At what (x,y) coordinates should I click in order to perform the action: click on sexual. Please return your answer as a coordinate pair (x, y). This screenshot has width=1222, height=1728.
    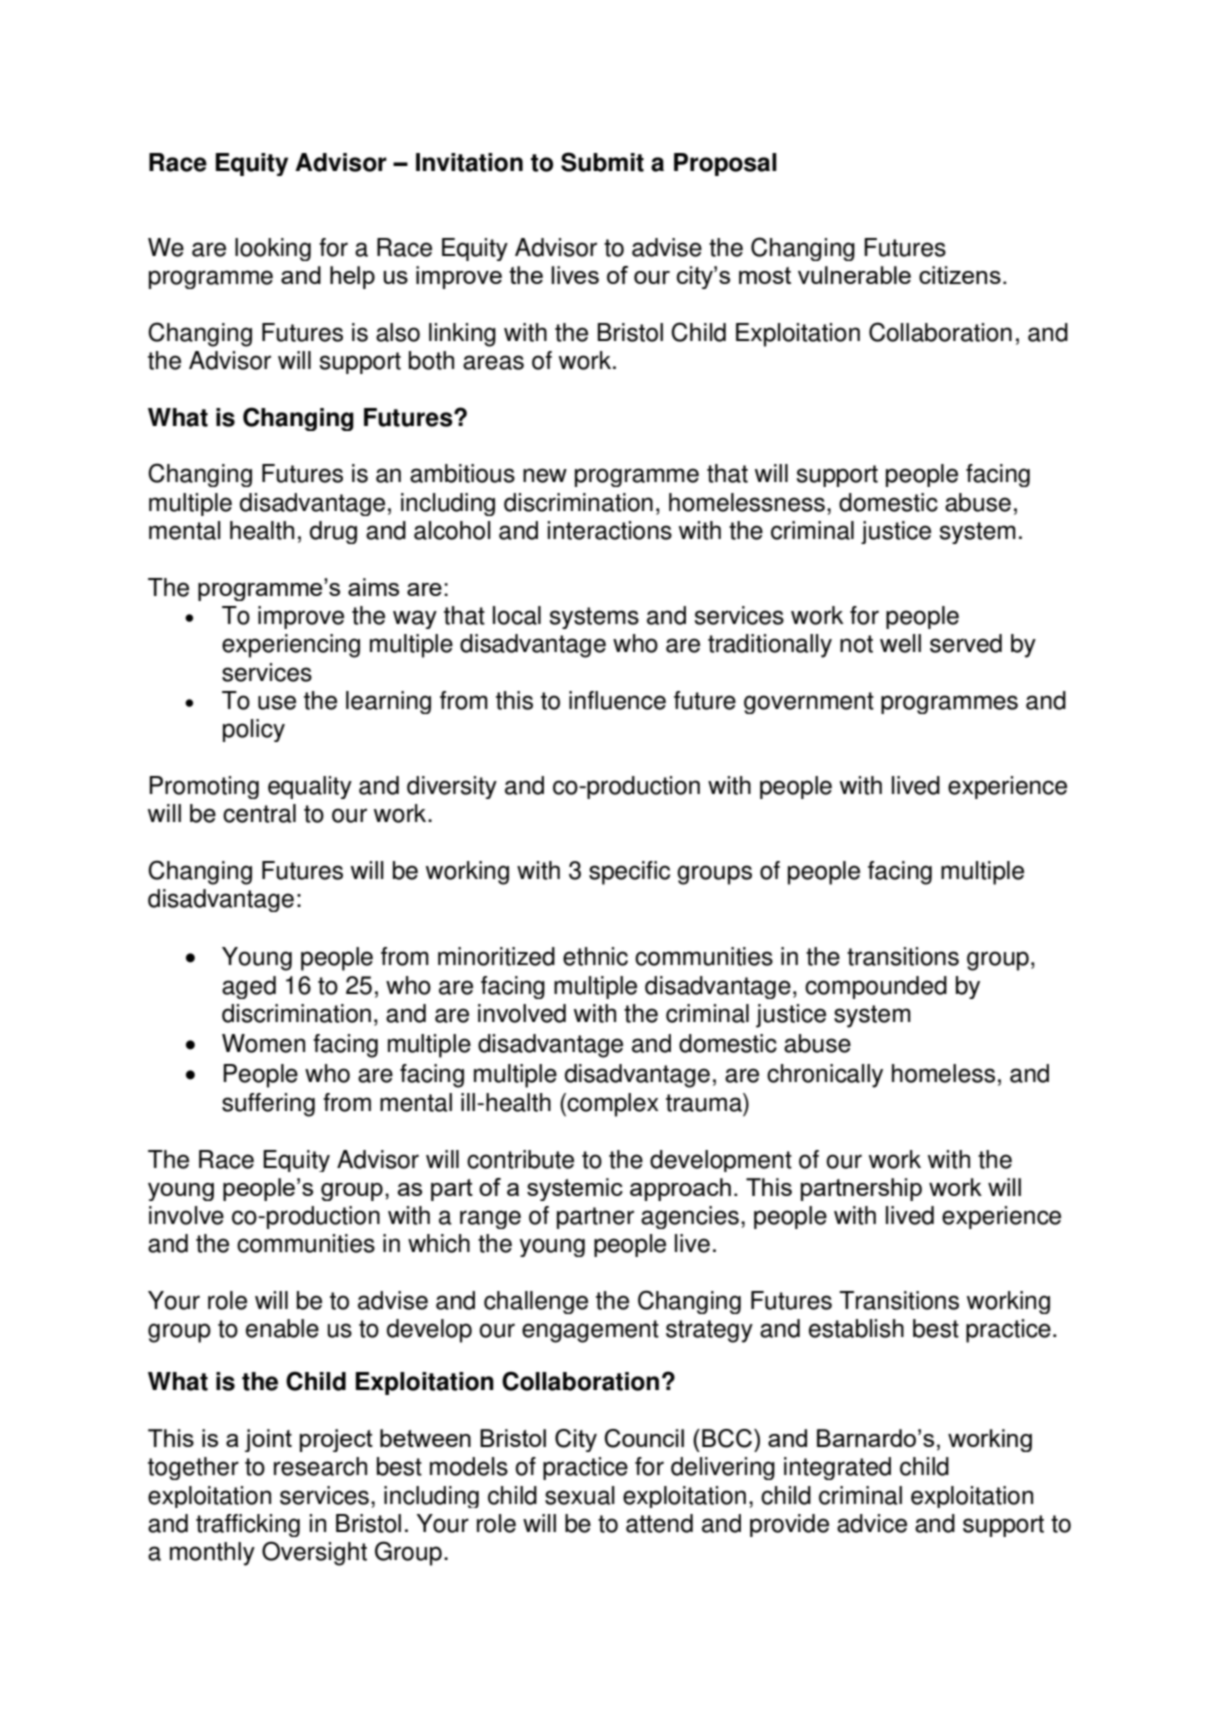
    Looking at the image, I should click on (580, 1495).
